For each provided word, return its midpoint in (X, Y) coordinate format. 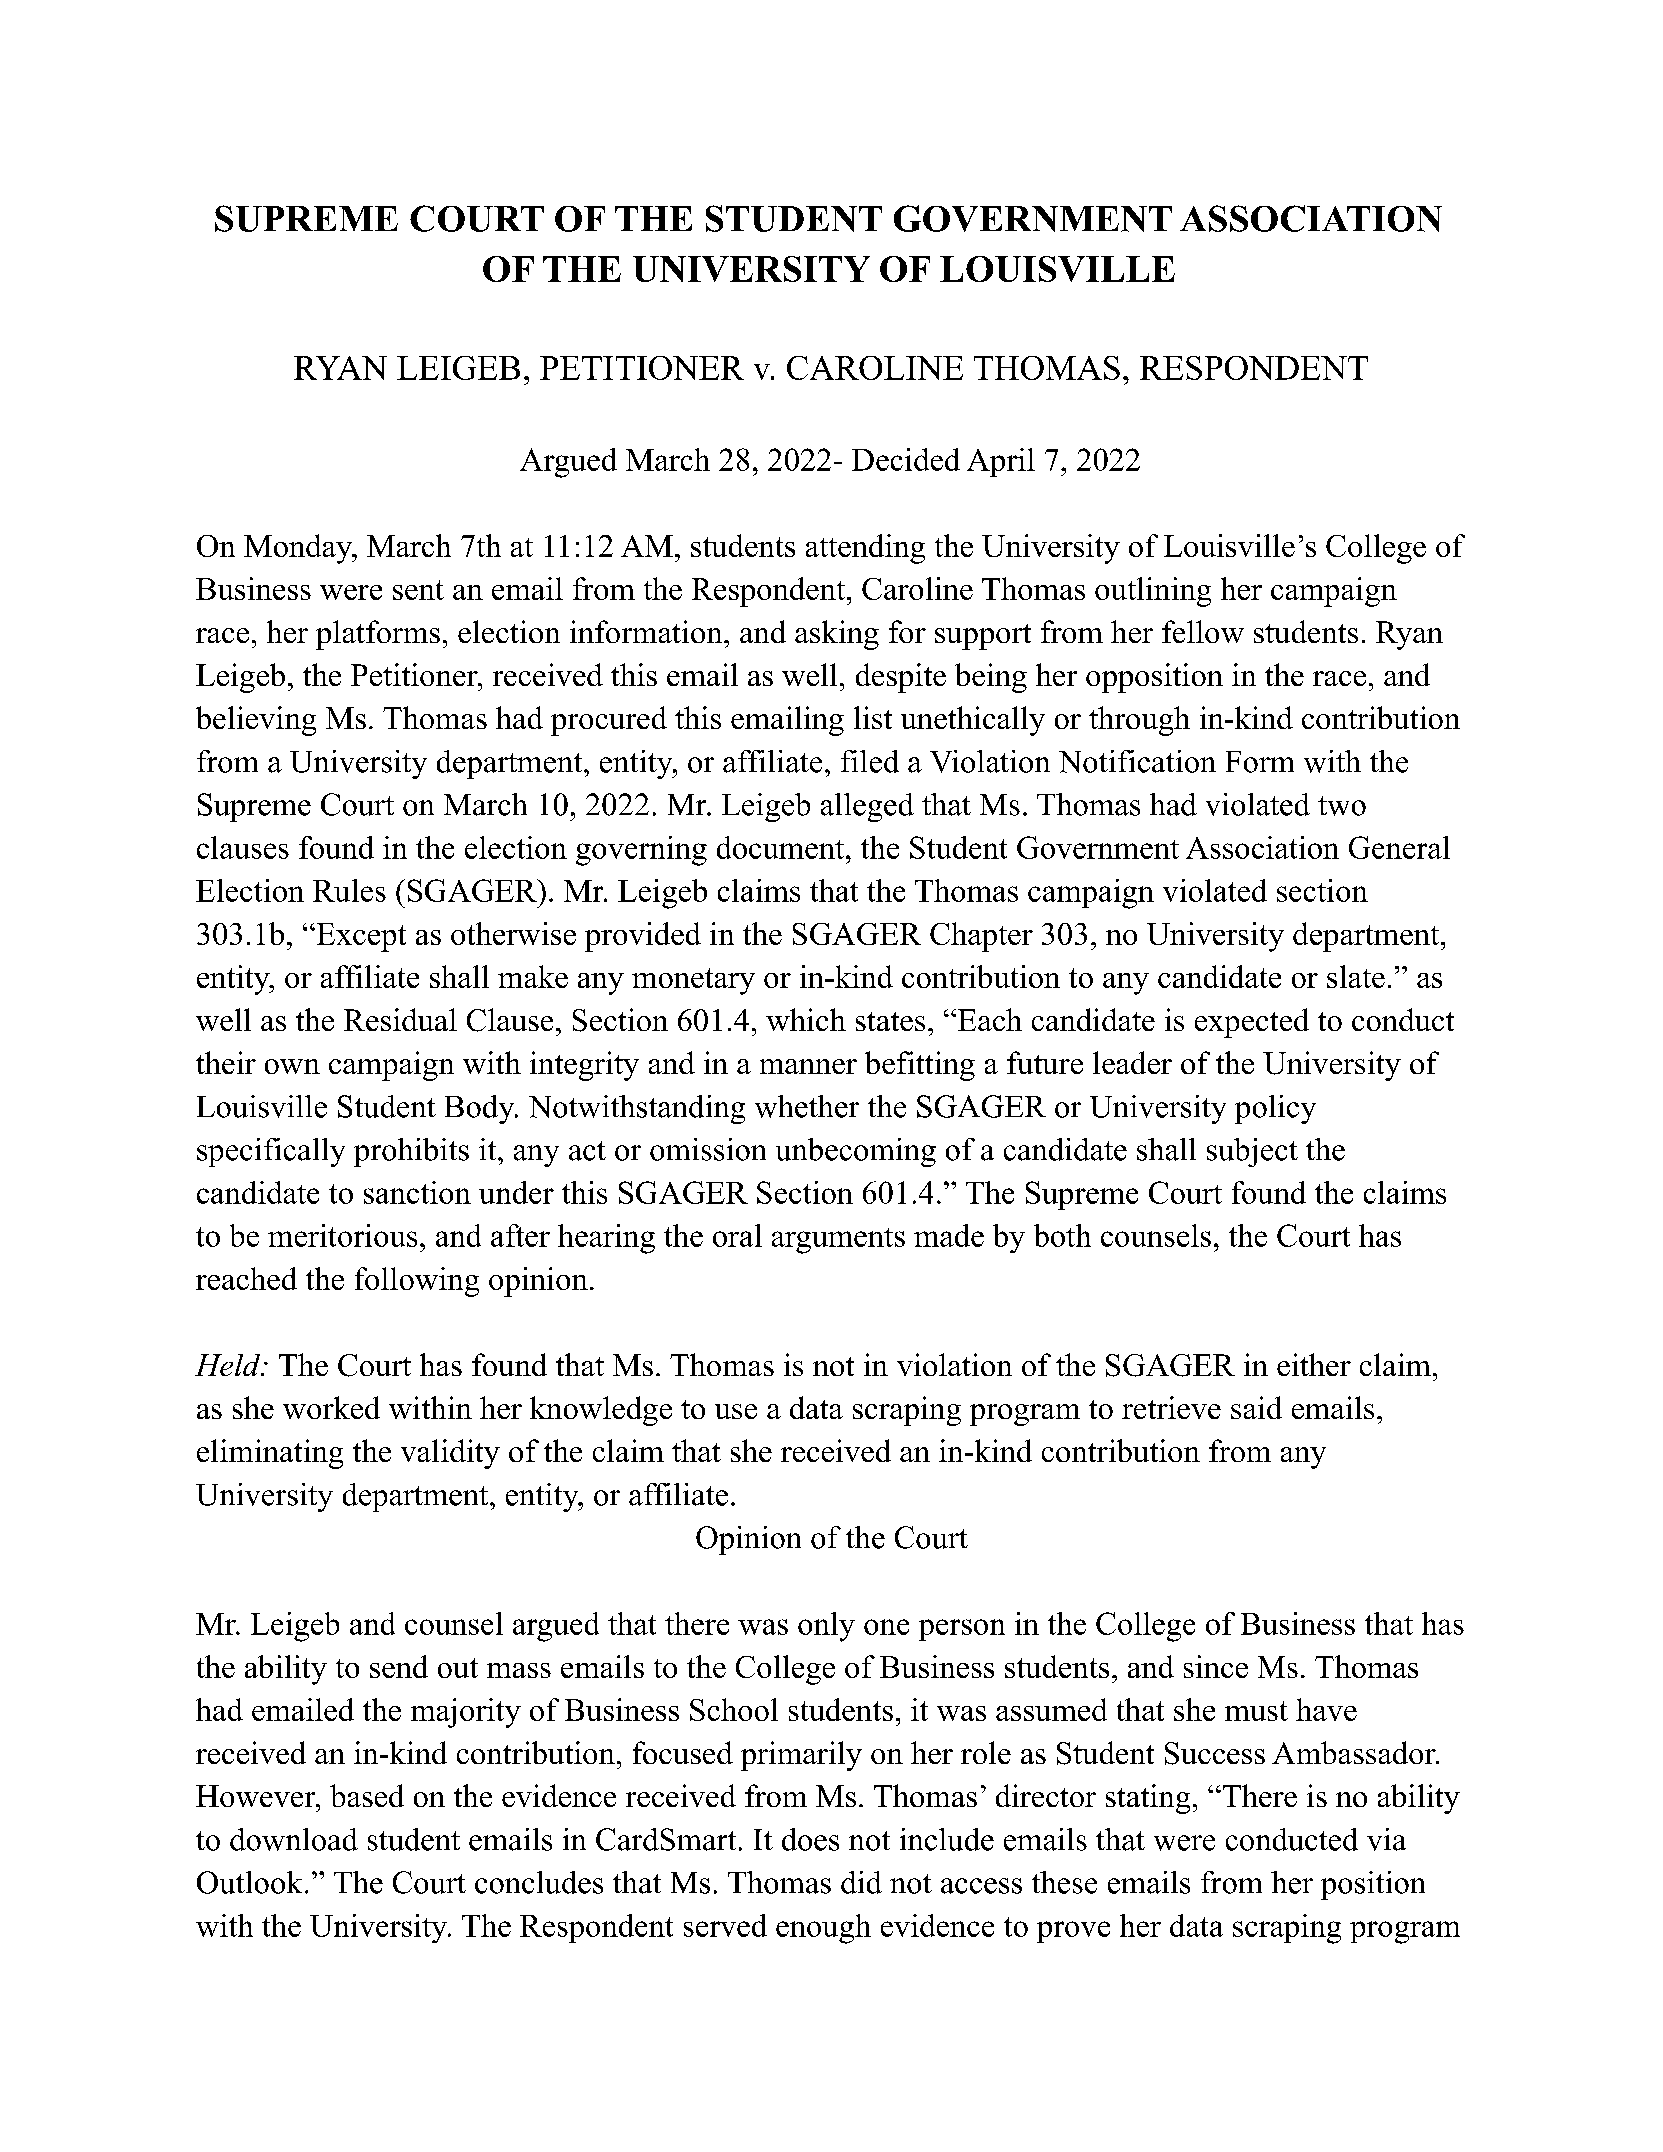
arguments (838, 1241)
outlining (1153, 592)
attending (865, 549)
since (1216, 1666)
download (294, 1839)
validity (450, 1454)
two (1342, 806)
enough (823, 1929)
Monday (299, 549)
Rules (349, 890)
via (1386, 1839)
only (826, 1627)
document (780, 847)
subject (1252, 1152)
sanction (417, 1192)
